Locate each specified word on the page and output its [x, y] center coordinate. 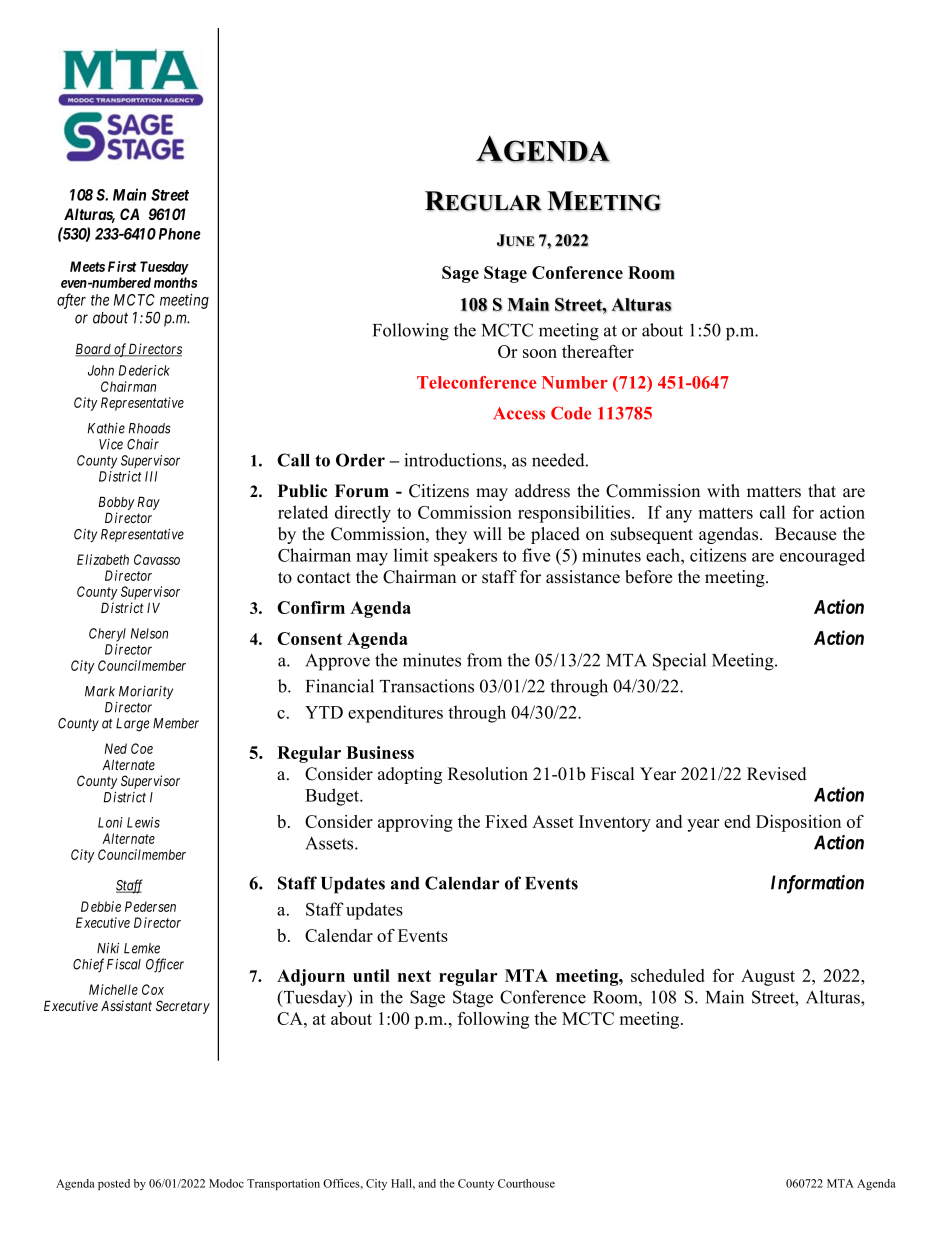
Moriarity [146, 692]
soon [540, 353]
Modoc [226, 1183]
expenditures [395, 714]
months [175, 282]
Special [679, 662]
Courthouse [526, 1183]
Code [571, 413]
